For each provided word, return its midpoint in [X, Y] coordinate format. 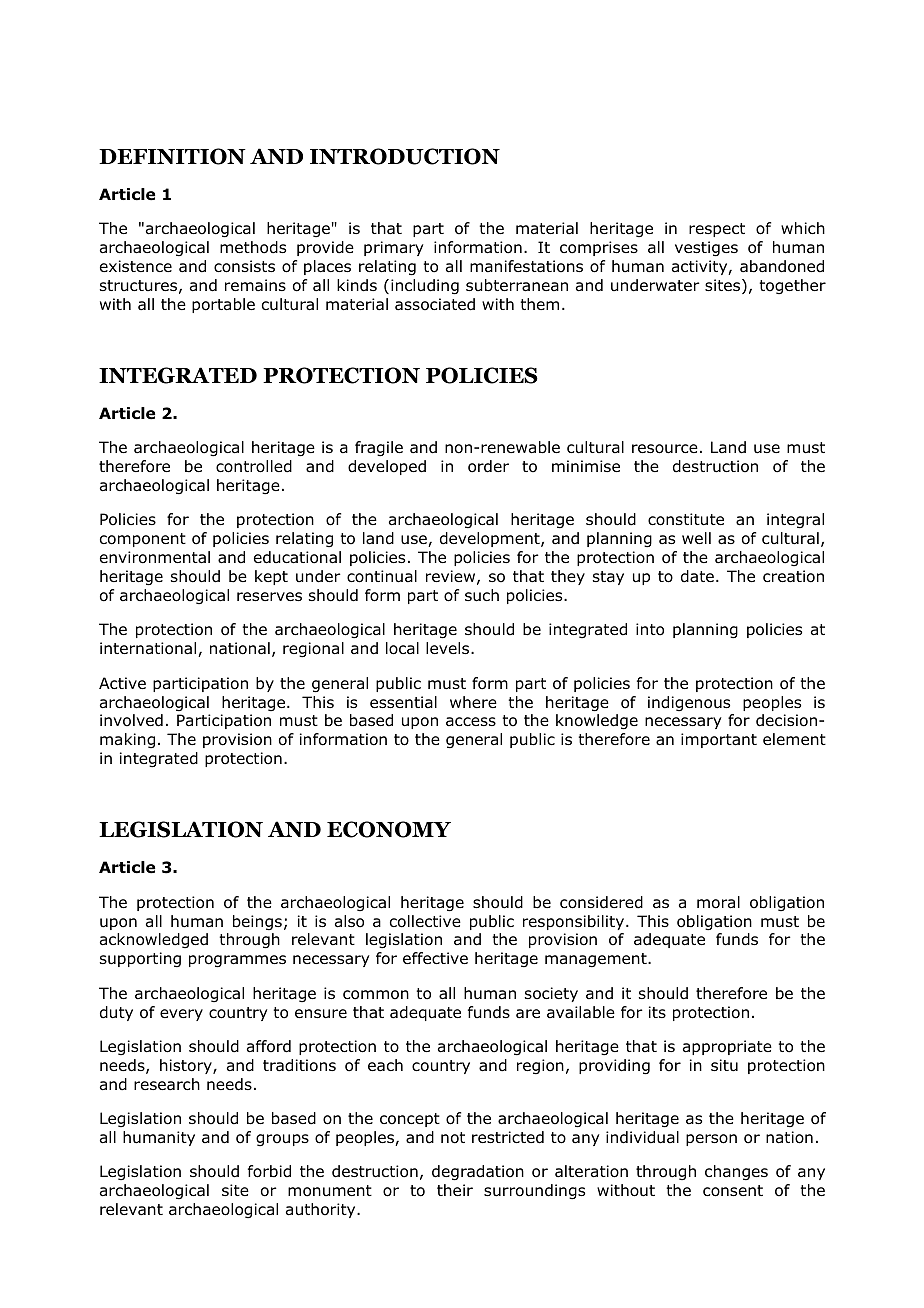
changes [736, 1173]
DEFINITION [172, 156]
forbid [269, 1171]
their [455, 1190]
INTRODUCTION [405, 156]
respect [717, 230]
